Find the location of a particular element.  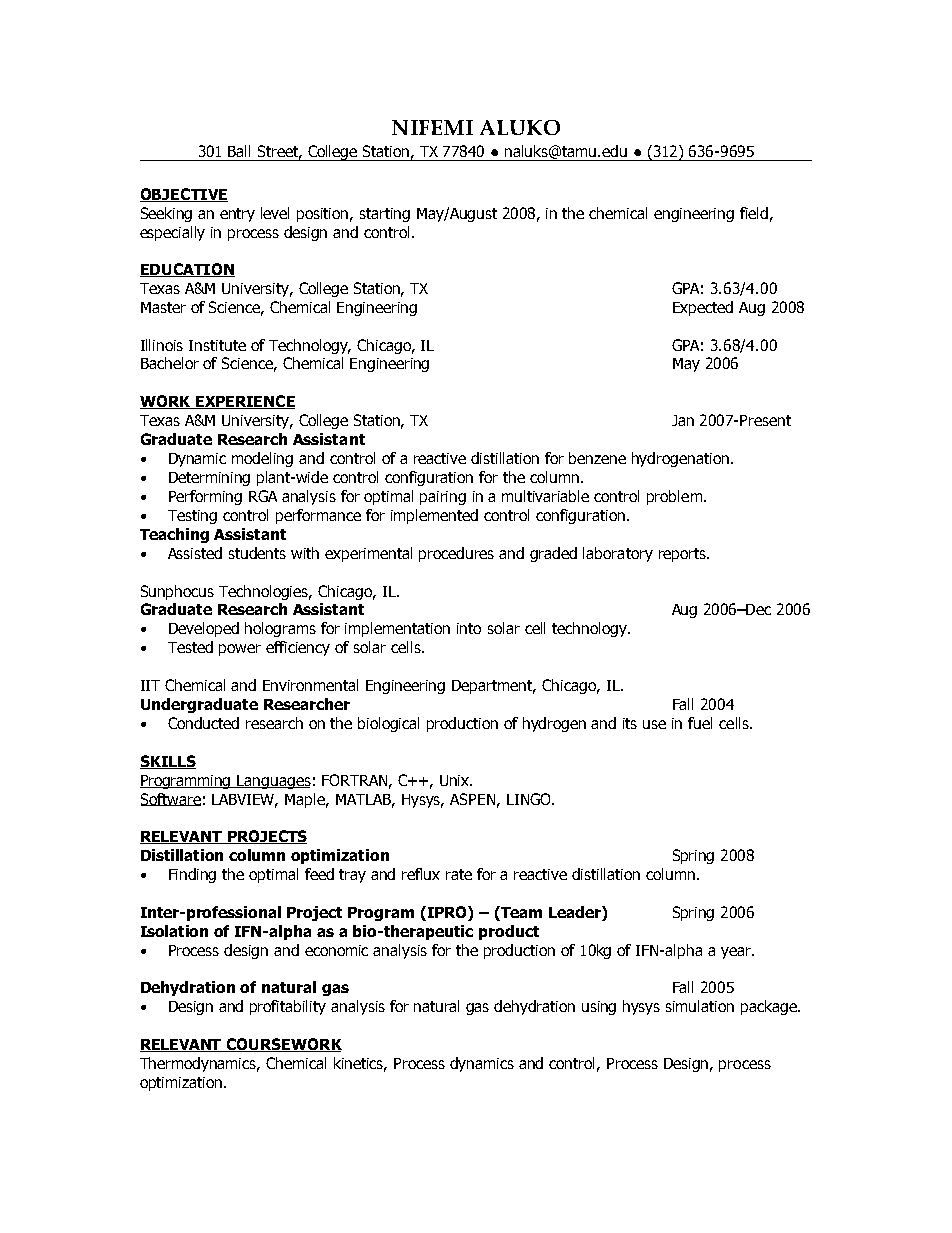

simulation is located at coordinates (700, 1006).
